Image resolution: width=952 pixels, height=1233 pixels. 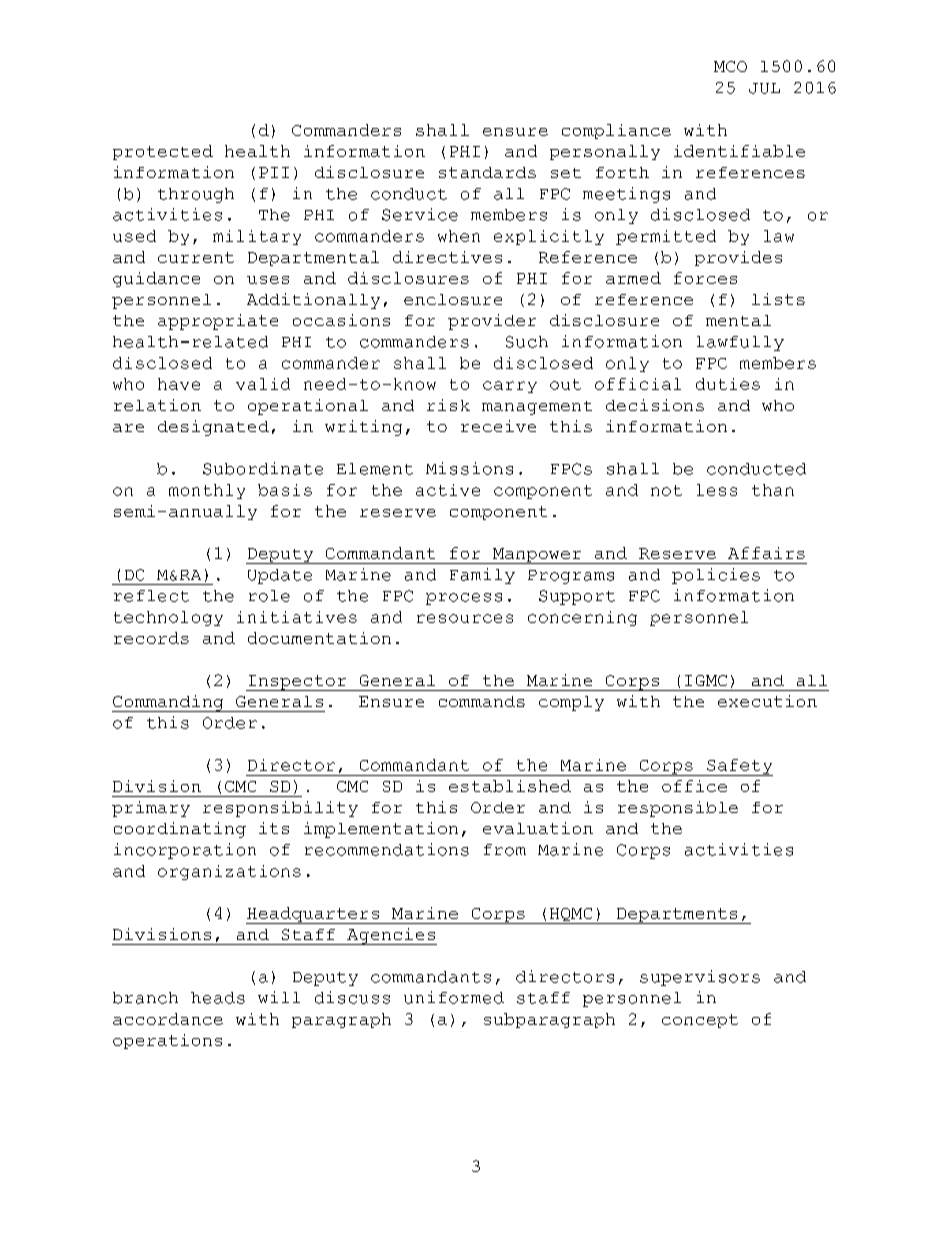 I want to click on resources, so click(x=465, y=618).
